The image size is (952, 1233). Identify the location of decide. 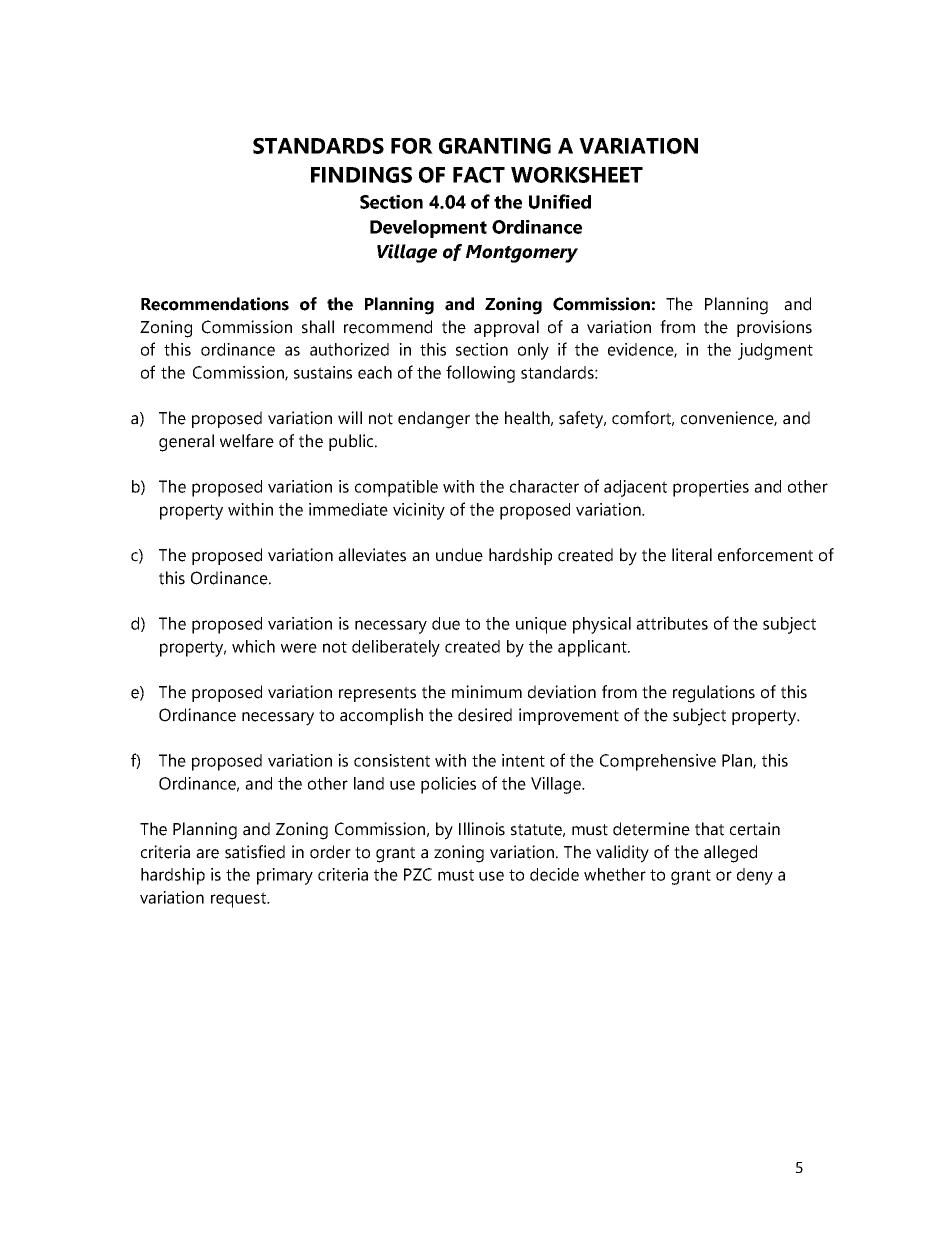
(554, 874).
